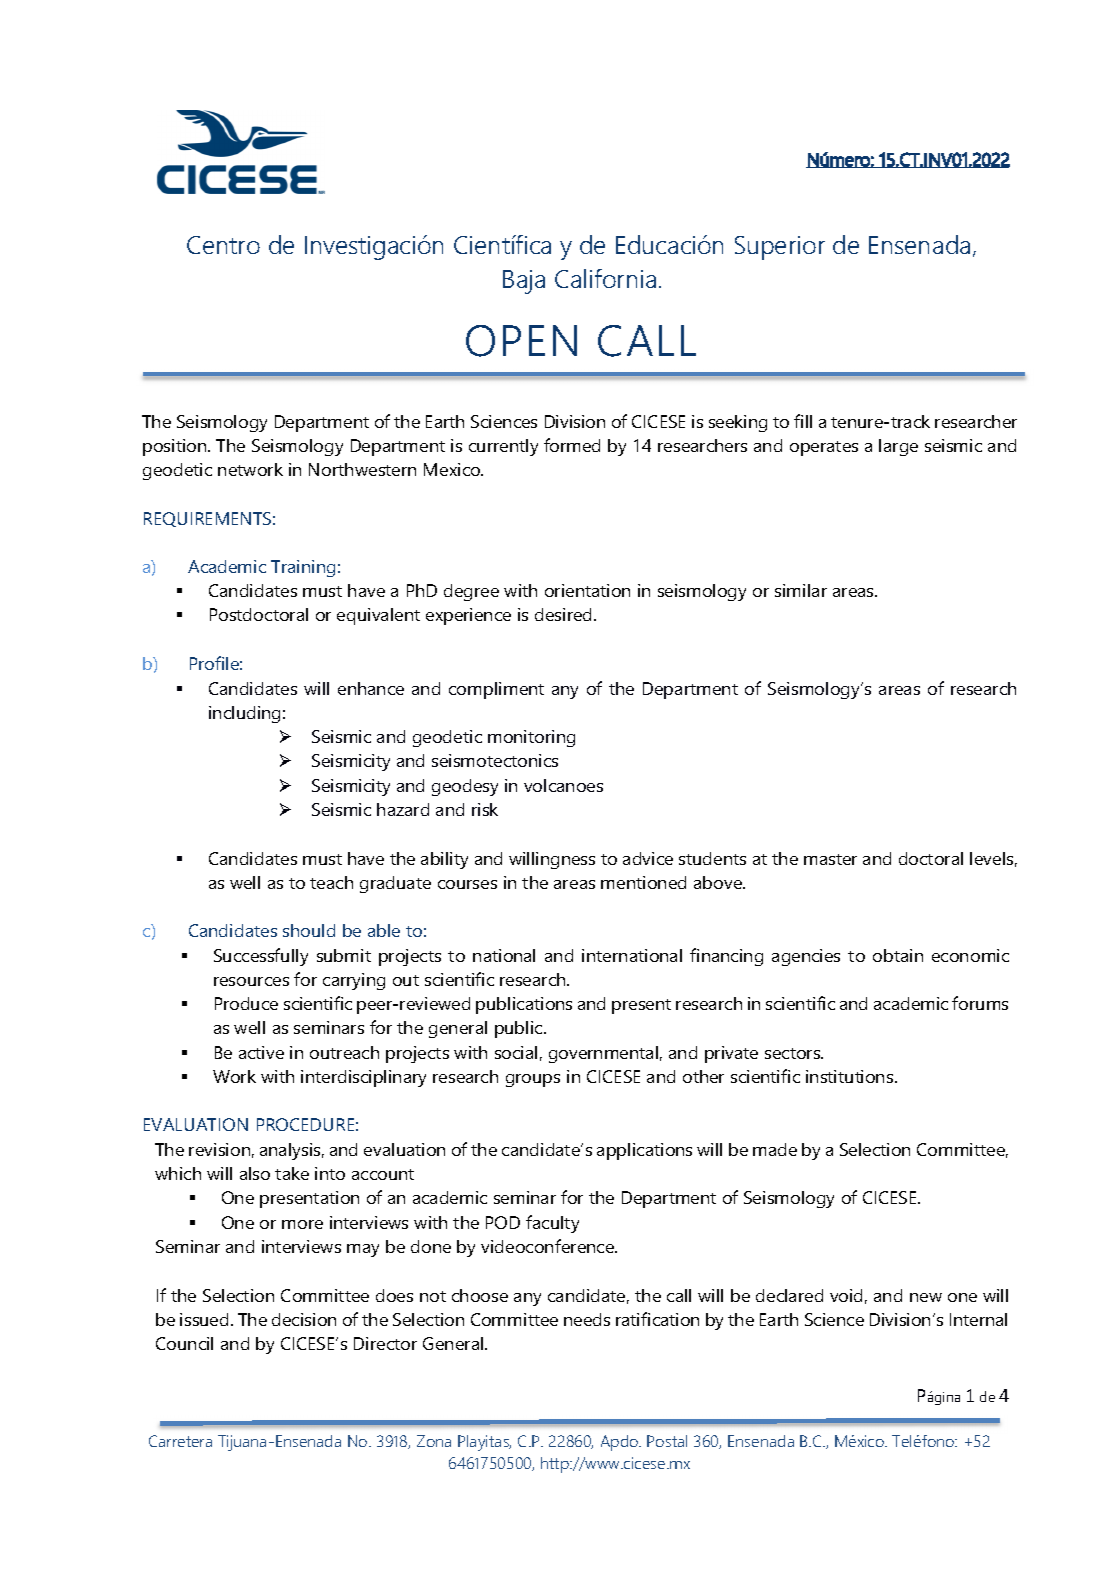 This image has height=1579, width=1116. What do you see at coordinates (851, 1076) in the image?
I see `institutions` at bounding box center [851, 1076].
